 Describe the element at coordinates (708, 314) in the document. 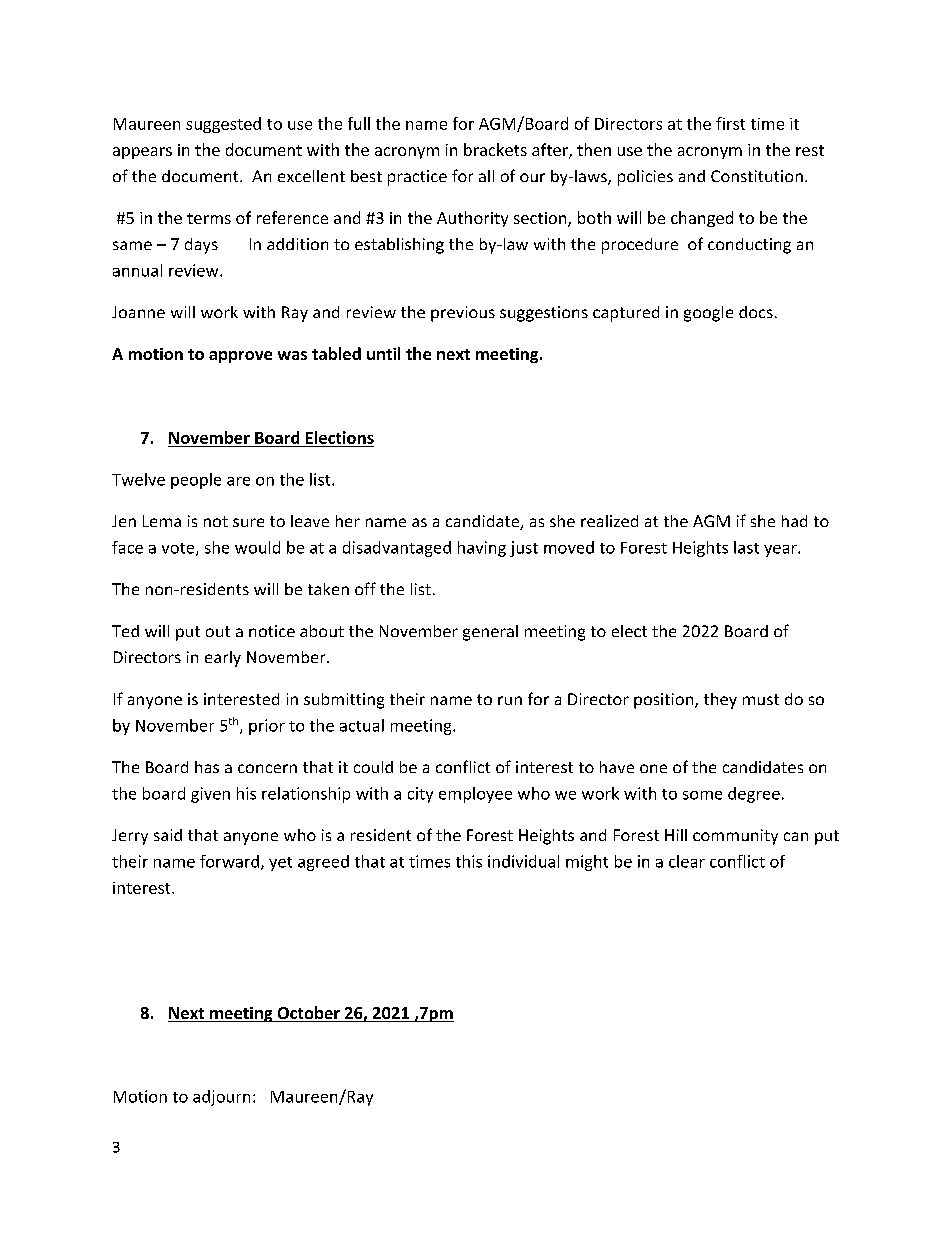

I see `google` at that location.
